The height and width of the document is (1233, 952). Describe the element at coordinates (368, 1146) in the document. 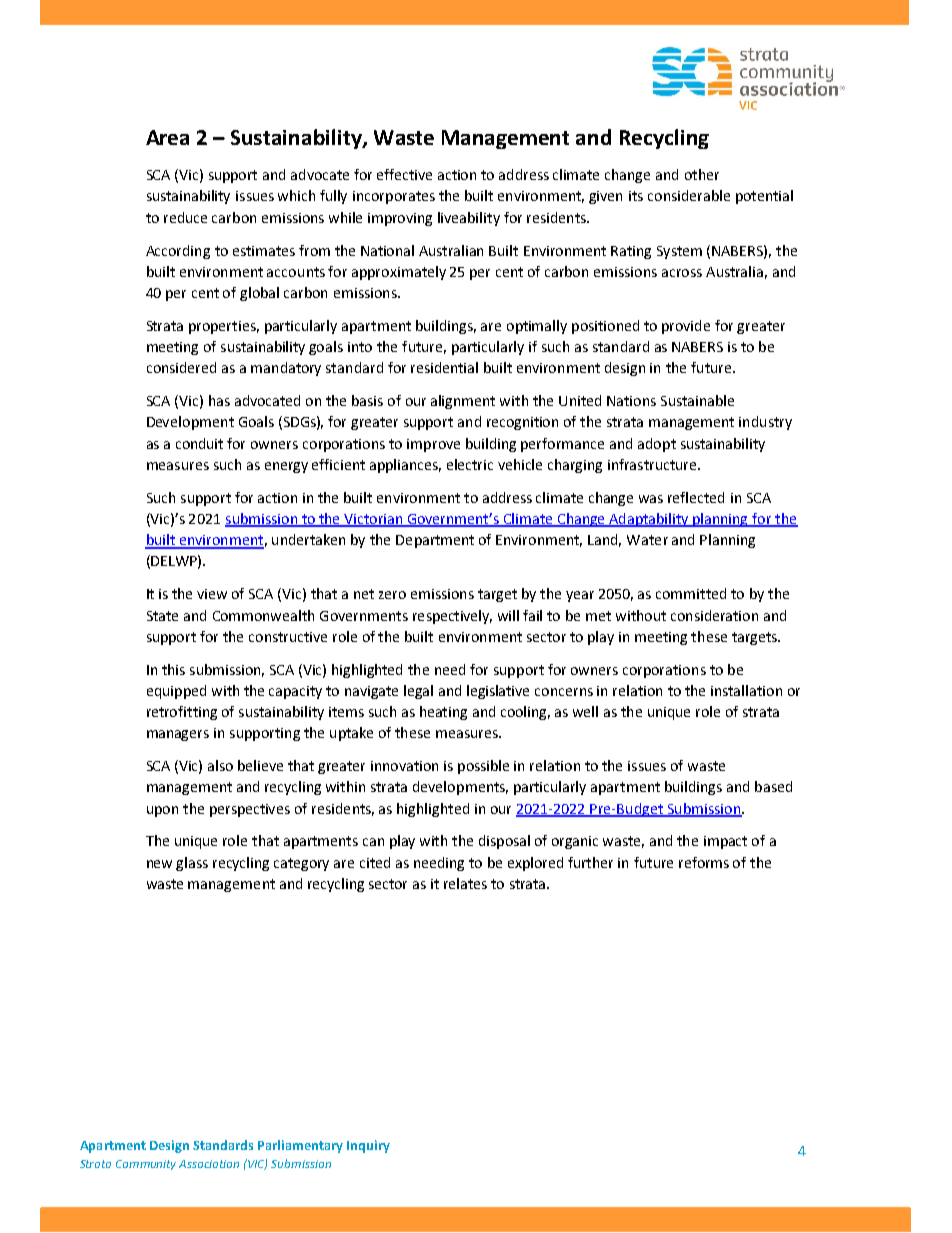

I see `Inquiry` at that location.
